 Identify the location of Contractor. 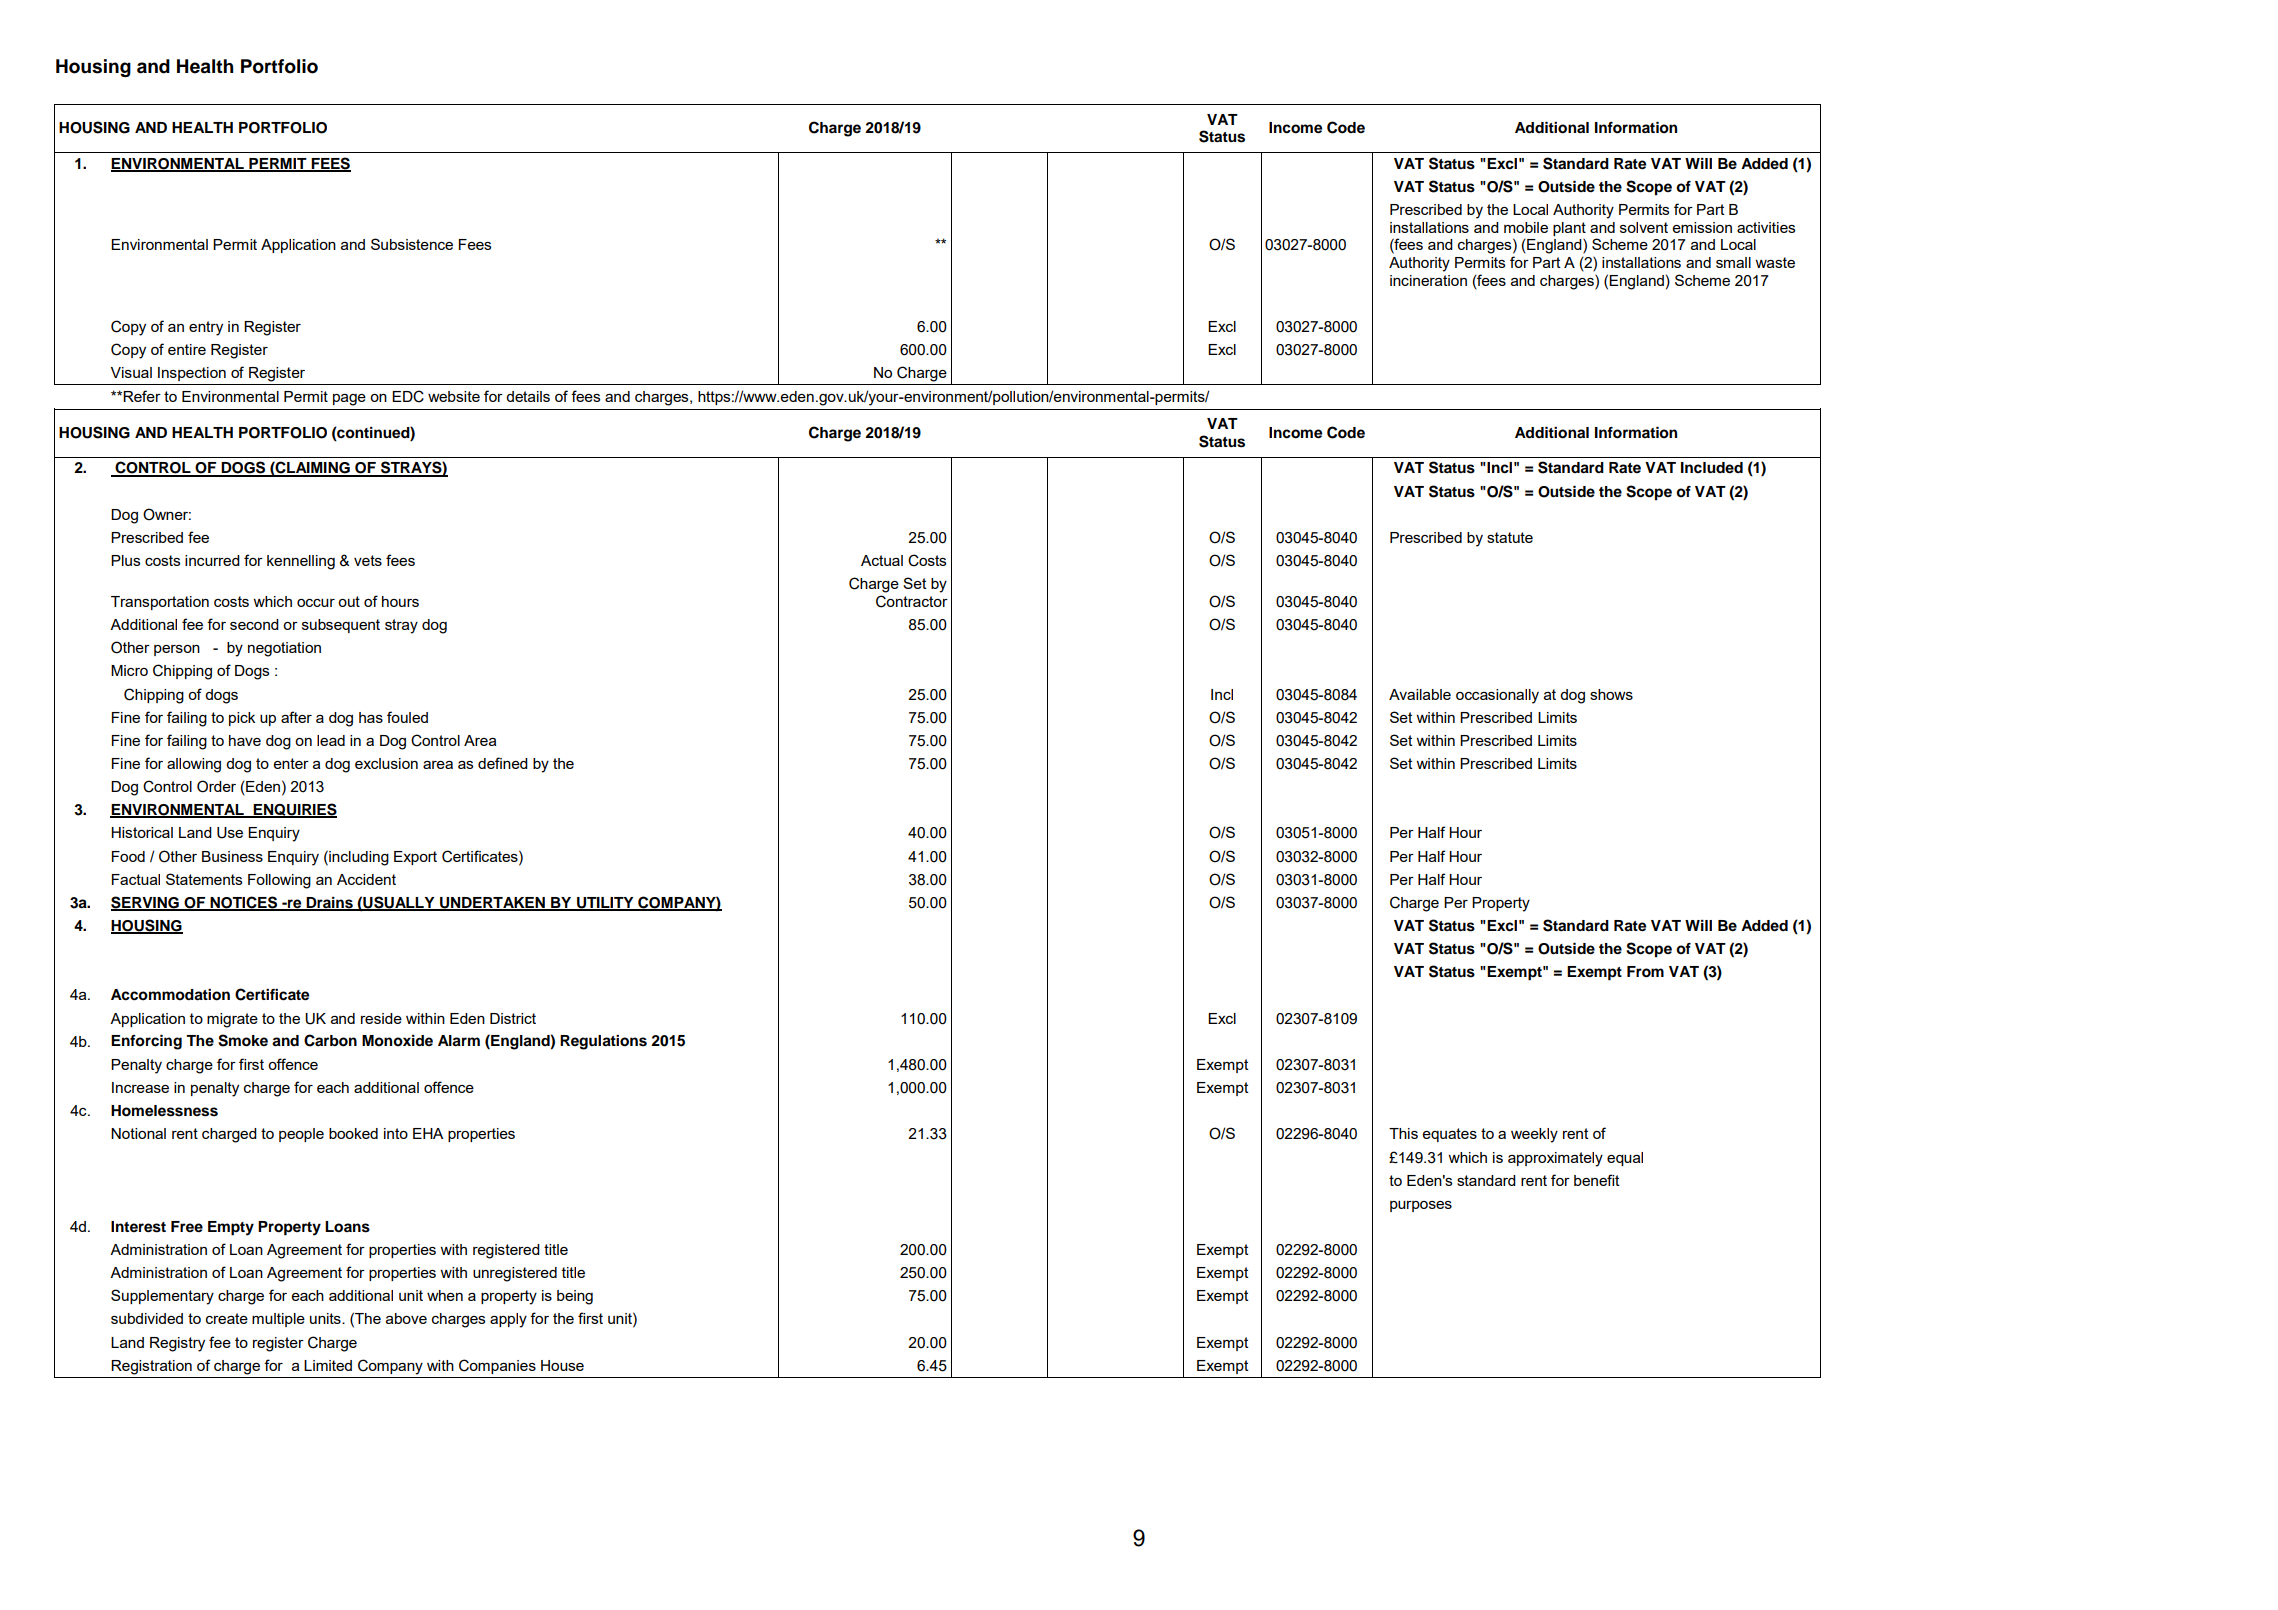
(912, 601).
